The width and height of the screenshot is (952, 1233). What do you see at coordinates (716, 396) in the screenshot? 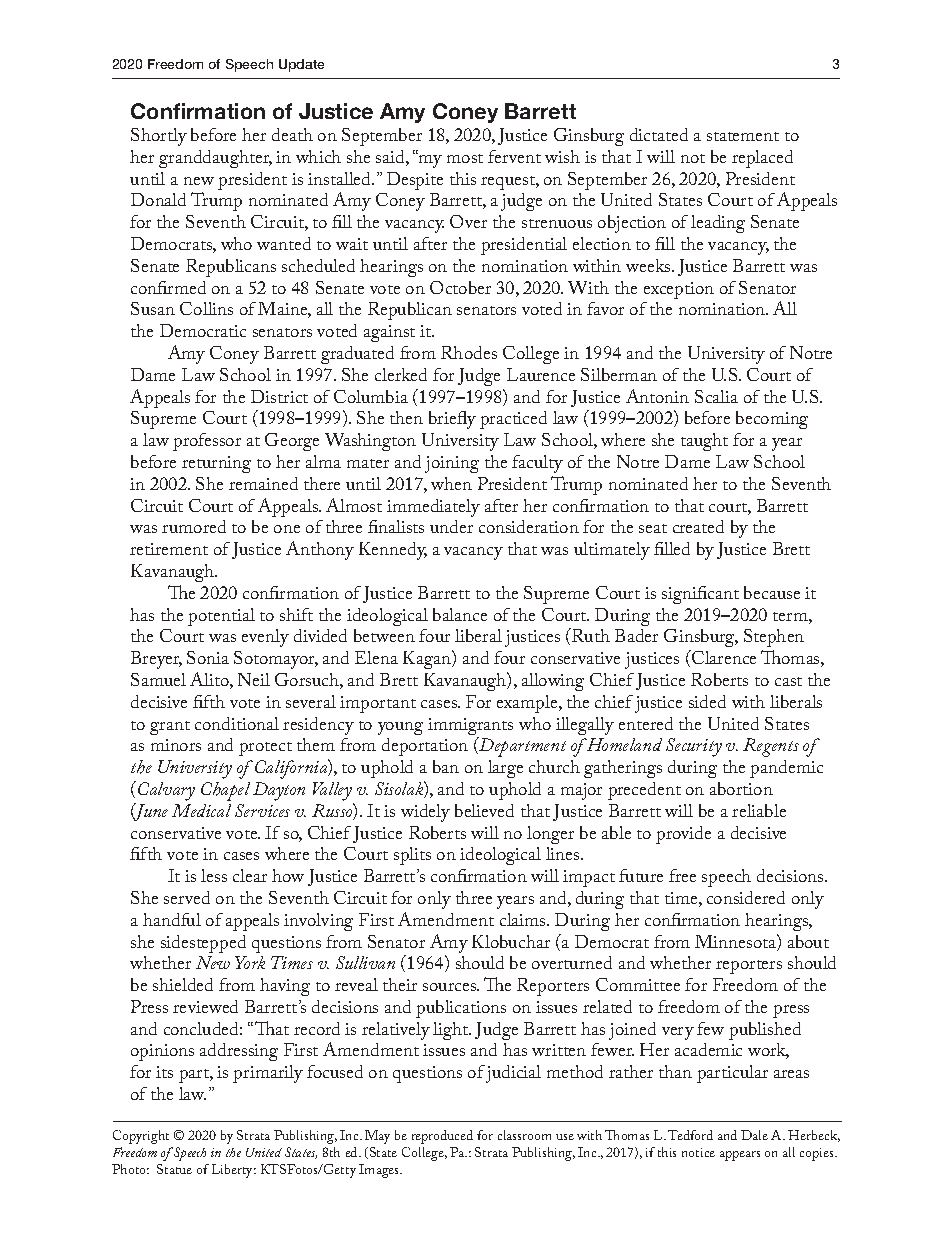
I see `Scalia` at bounding box center [716, 396].
